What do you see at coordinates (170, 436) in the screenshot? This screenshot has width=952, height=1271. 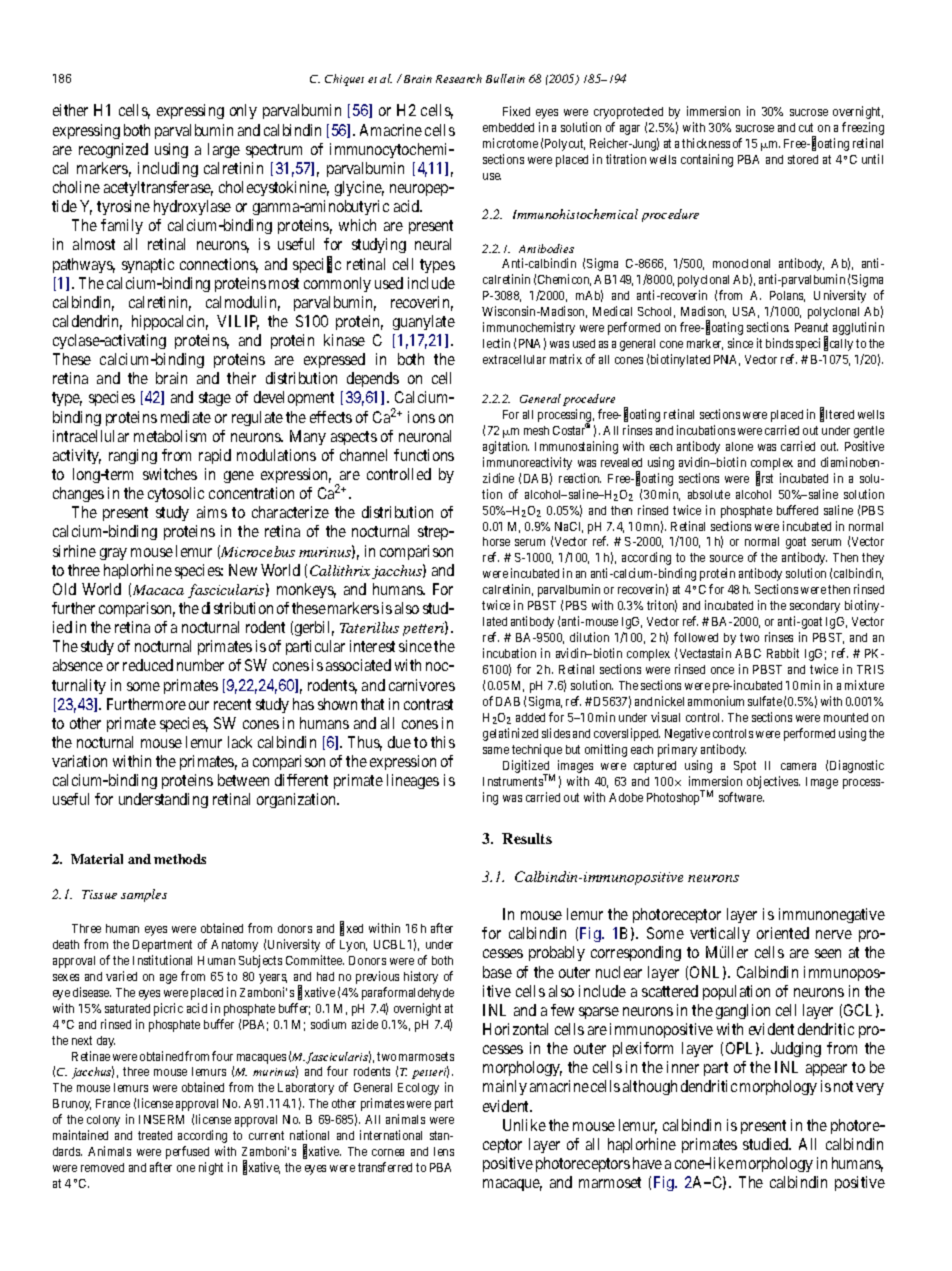 I see `metabolism` at bounding box center [170, 436].
